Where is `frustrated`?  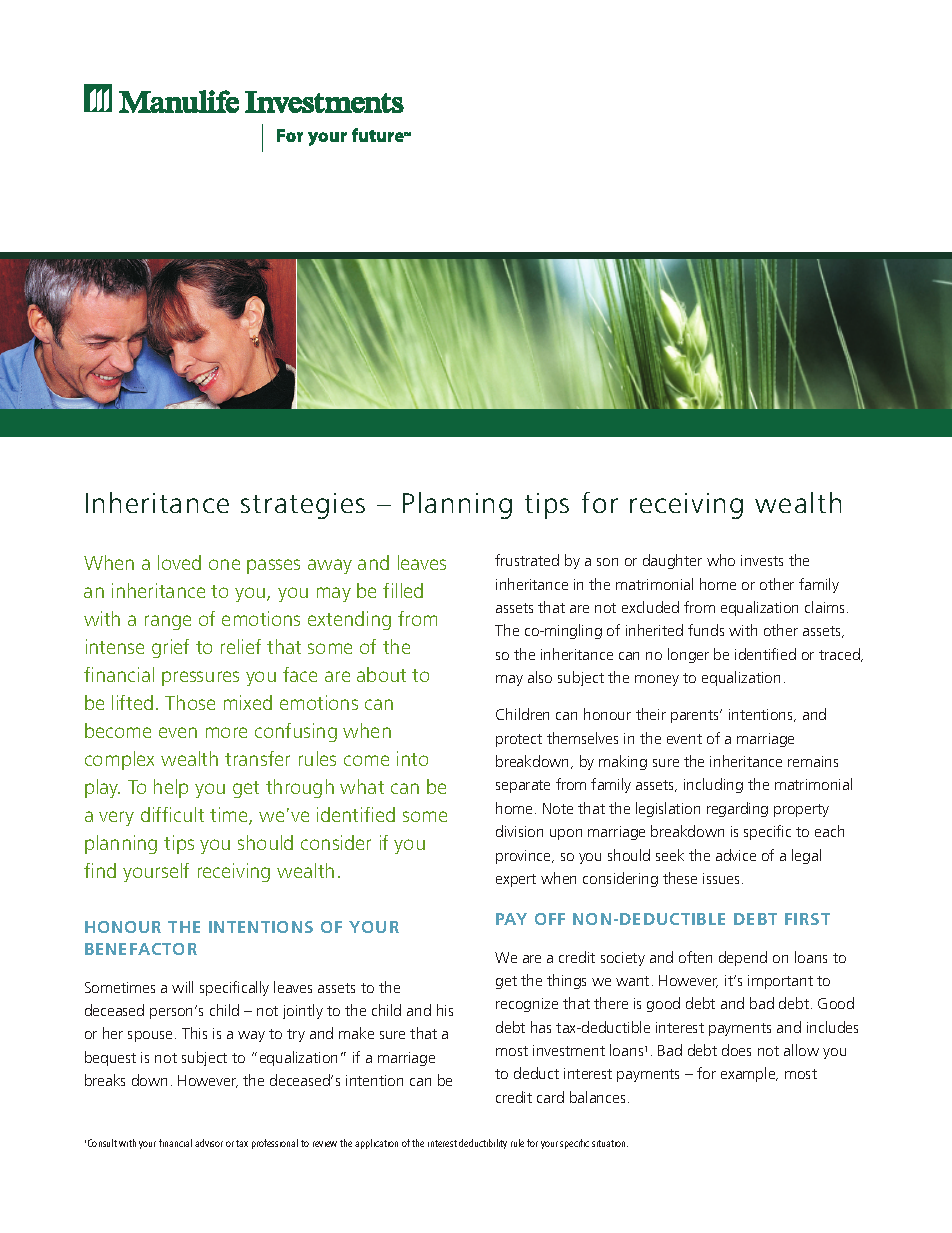 frustrated is located at coordinates (527, 560).
